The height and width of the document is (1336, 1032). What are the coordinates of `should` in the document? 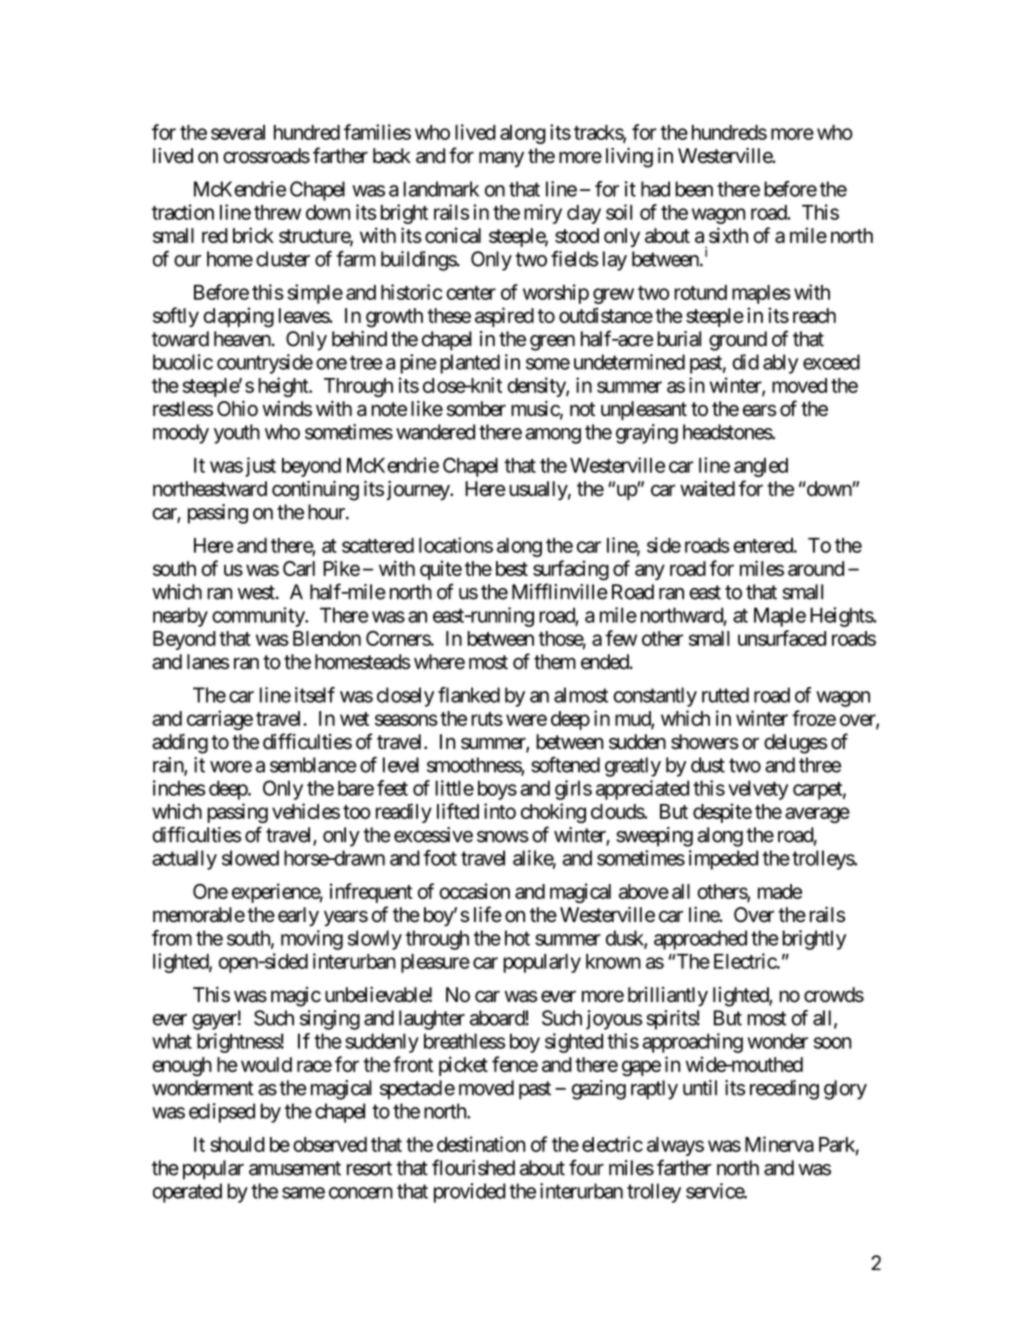 It's located at (237, 1144).
